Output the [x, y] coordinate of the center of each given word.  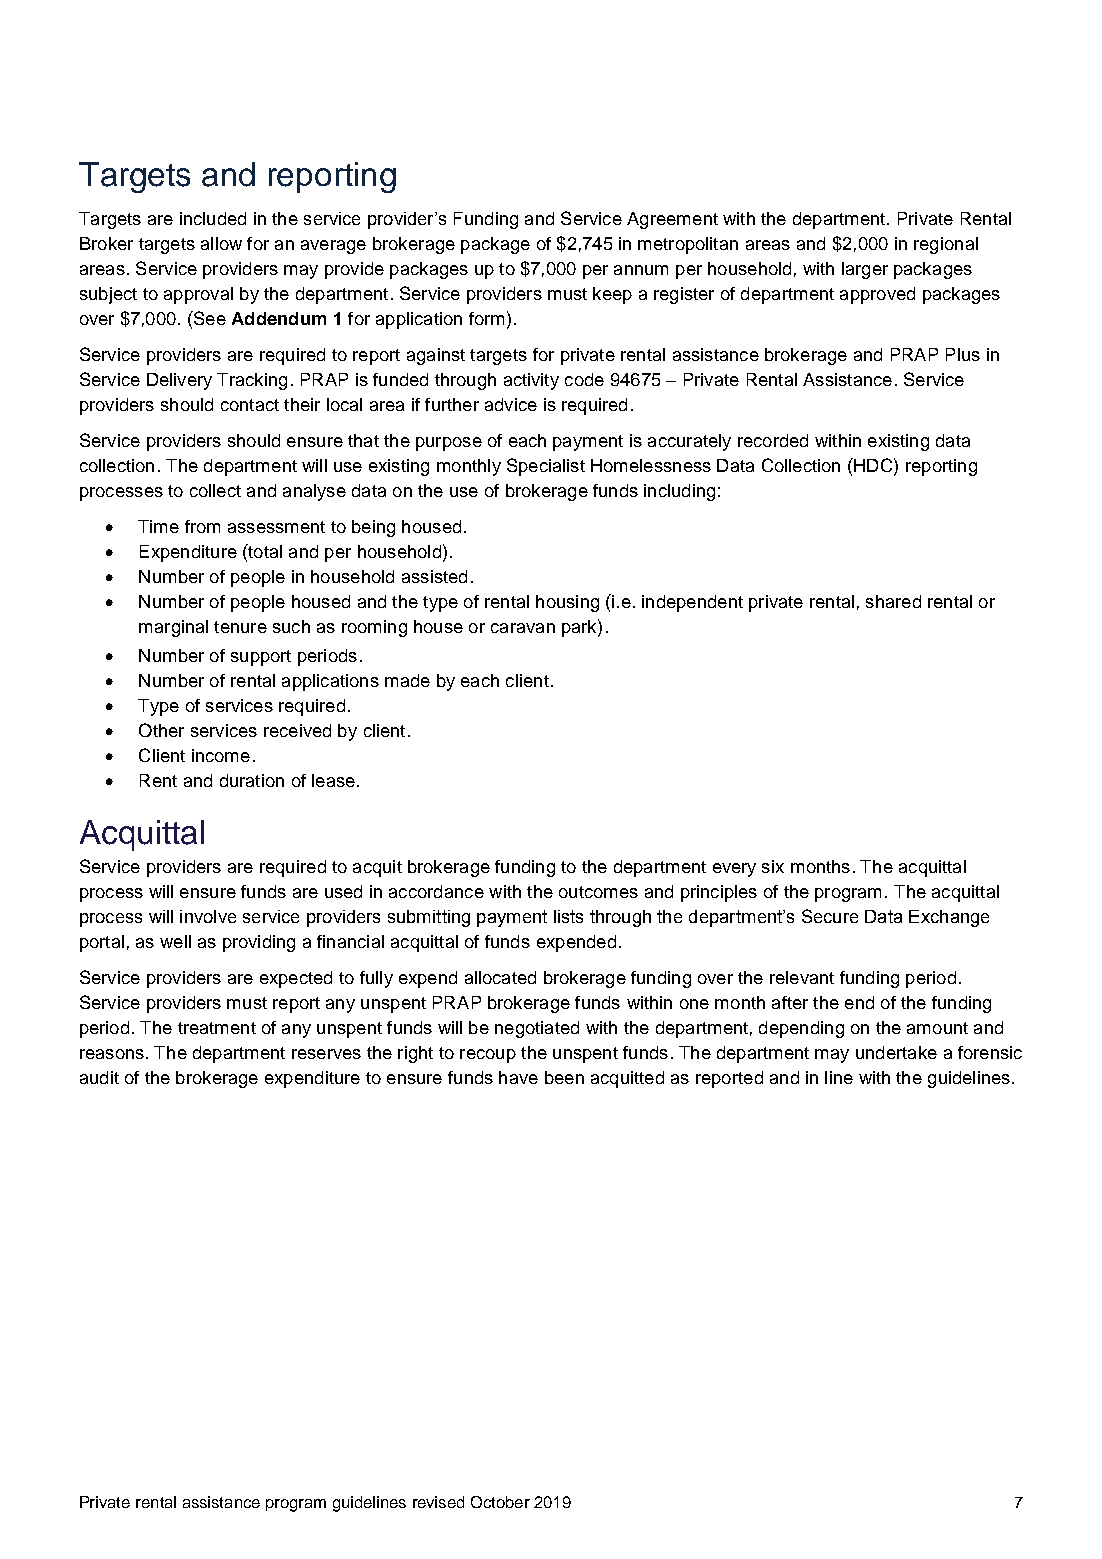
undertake [896, 1052]
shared [893, 601]
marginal [173, 628]
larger [865, 270]
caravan [523, 628]
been [564, 1077]
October [500, 1502]
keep [612, 295]
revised [438, 1502]
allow [221, 243]
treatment [217, 1028]
